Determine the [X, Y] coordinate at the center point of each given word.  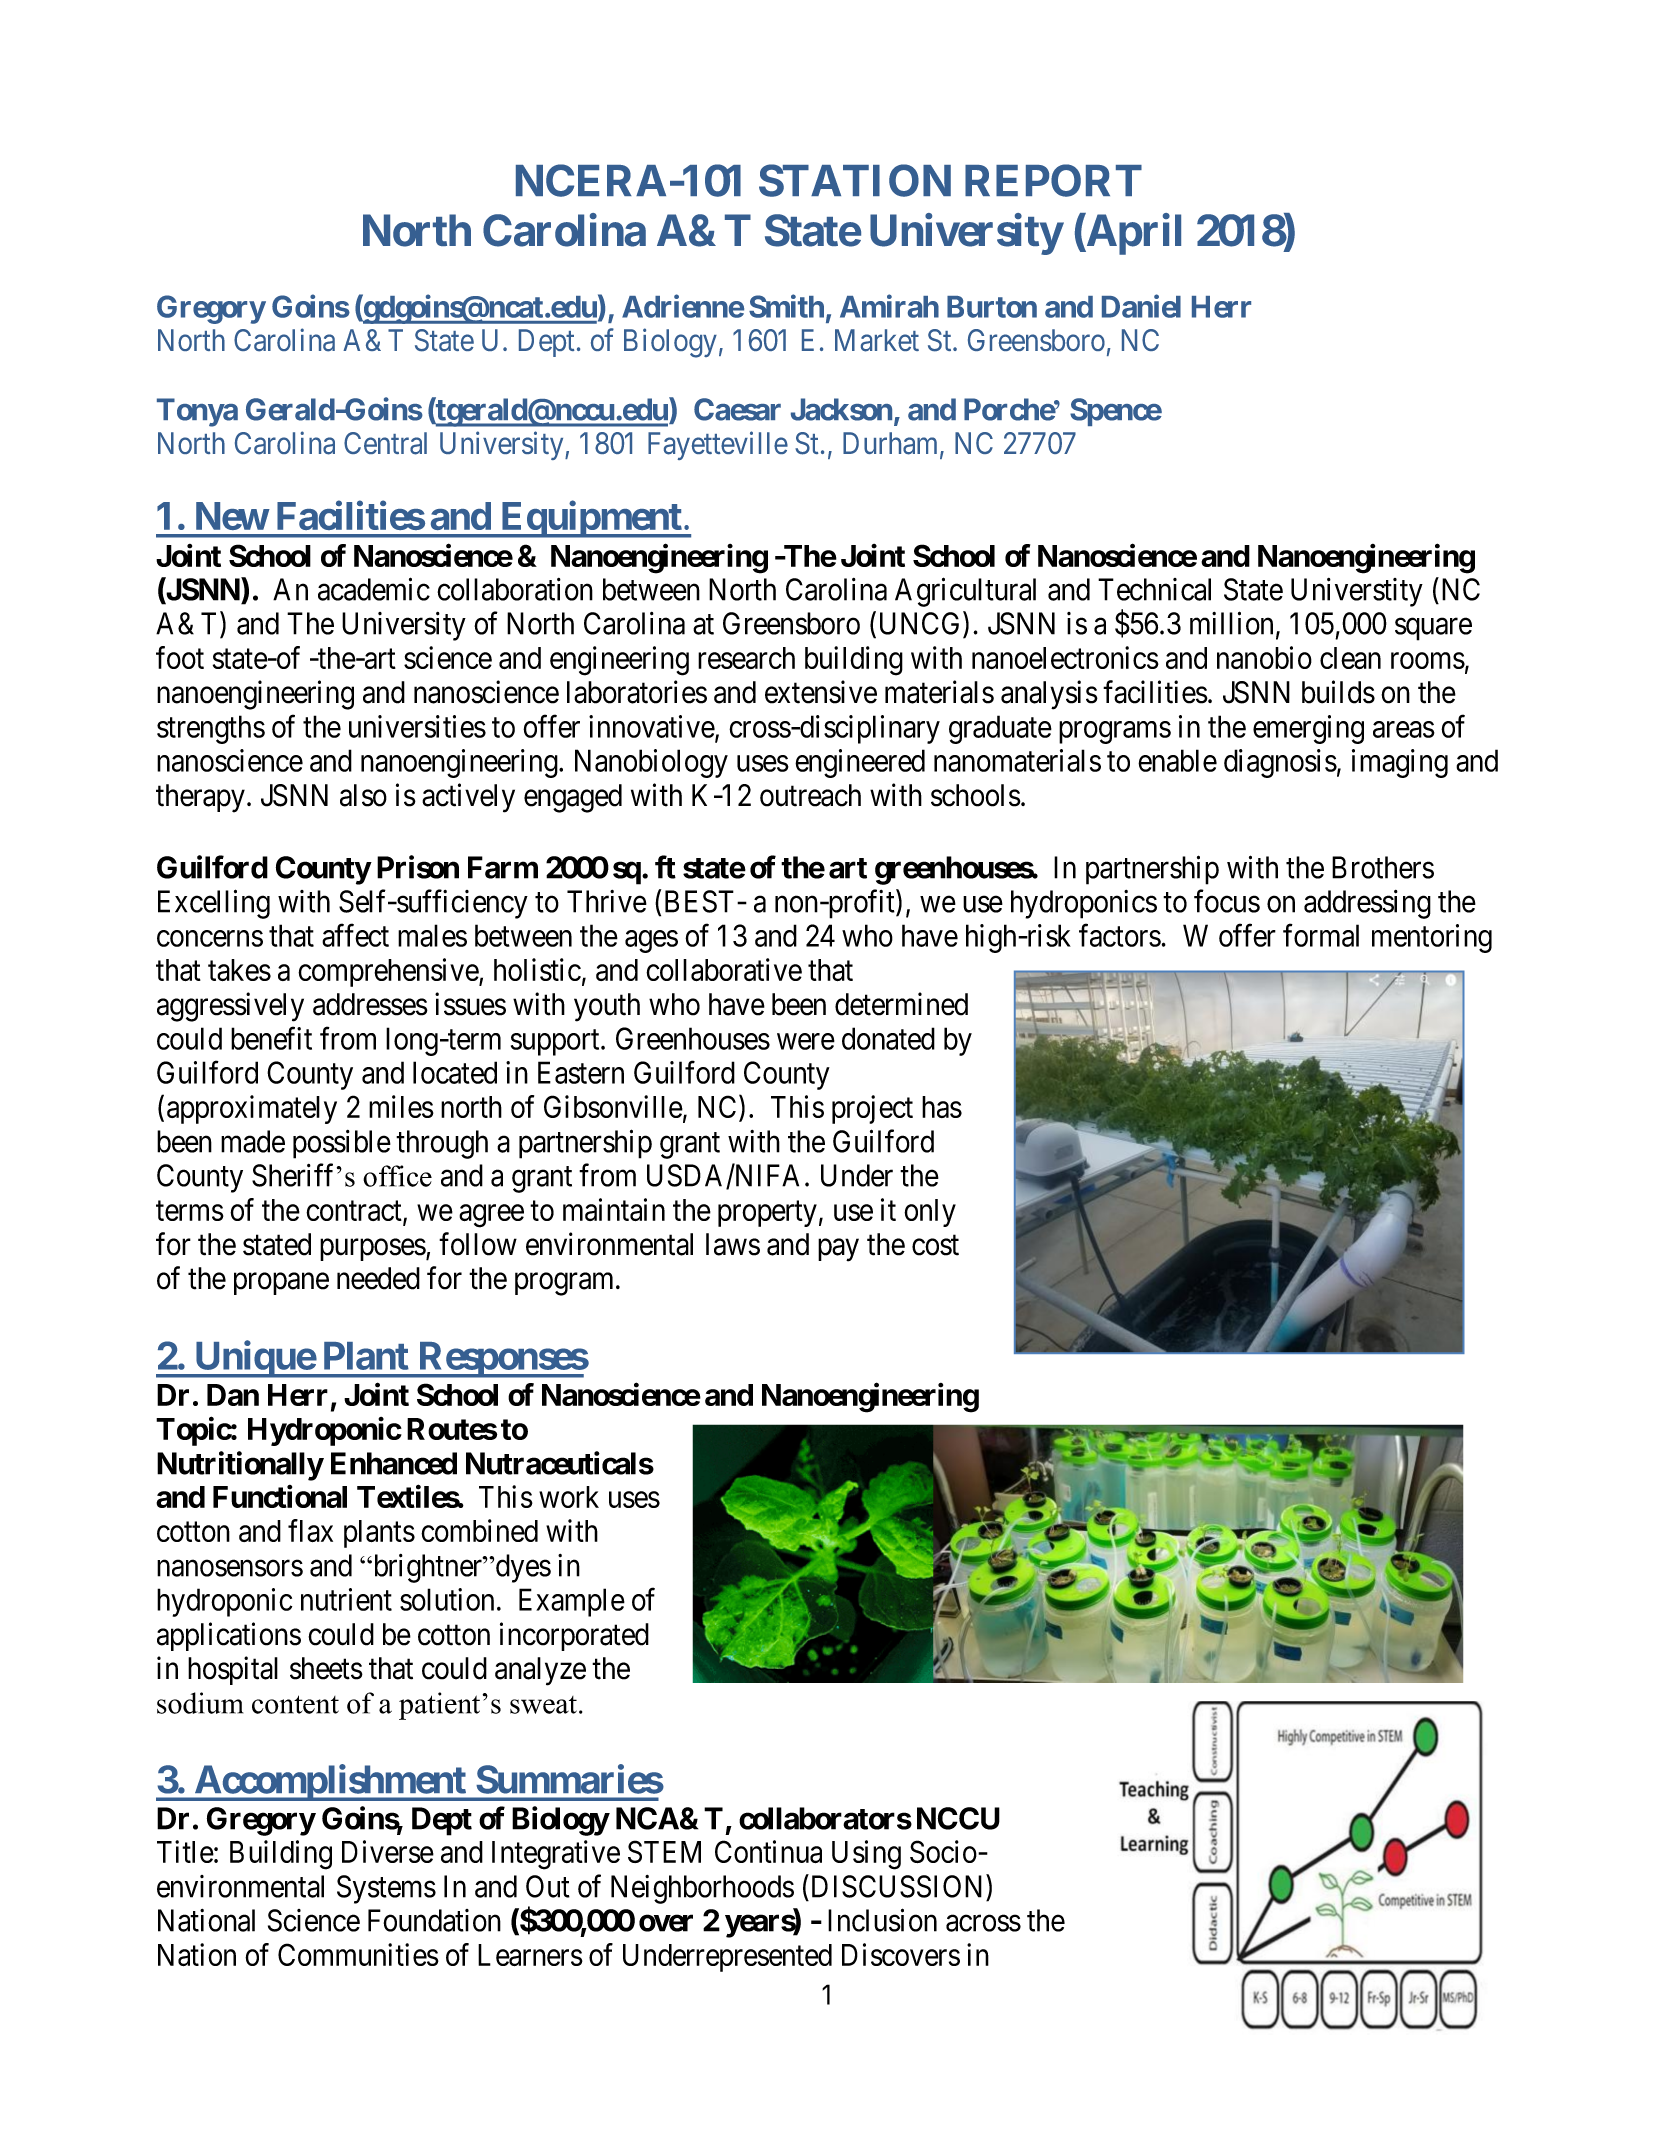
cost [935, 1245]
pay [838, 1250]
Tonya [197, 412]
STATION [855, 180]
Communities [358, 1954]
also [363, 795]
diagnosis [1280, 763]
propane [281, 1284]
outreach [810, 795]
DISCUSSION [897, 1886]
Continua [768, 1851]
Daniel [1141, 306]
